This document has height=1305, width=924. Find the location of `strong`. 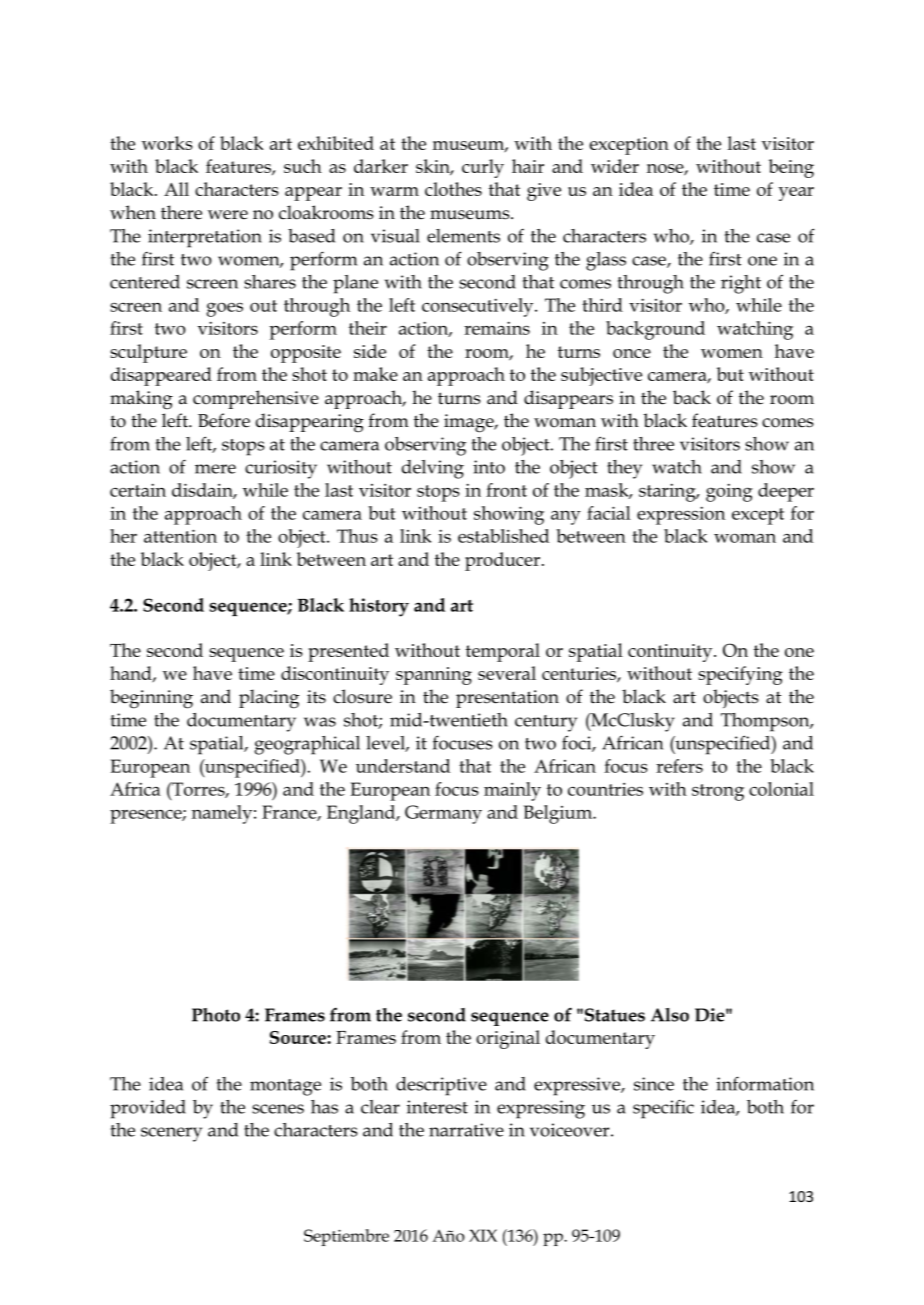

strong is located at coordinates (718, 792).
